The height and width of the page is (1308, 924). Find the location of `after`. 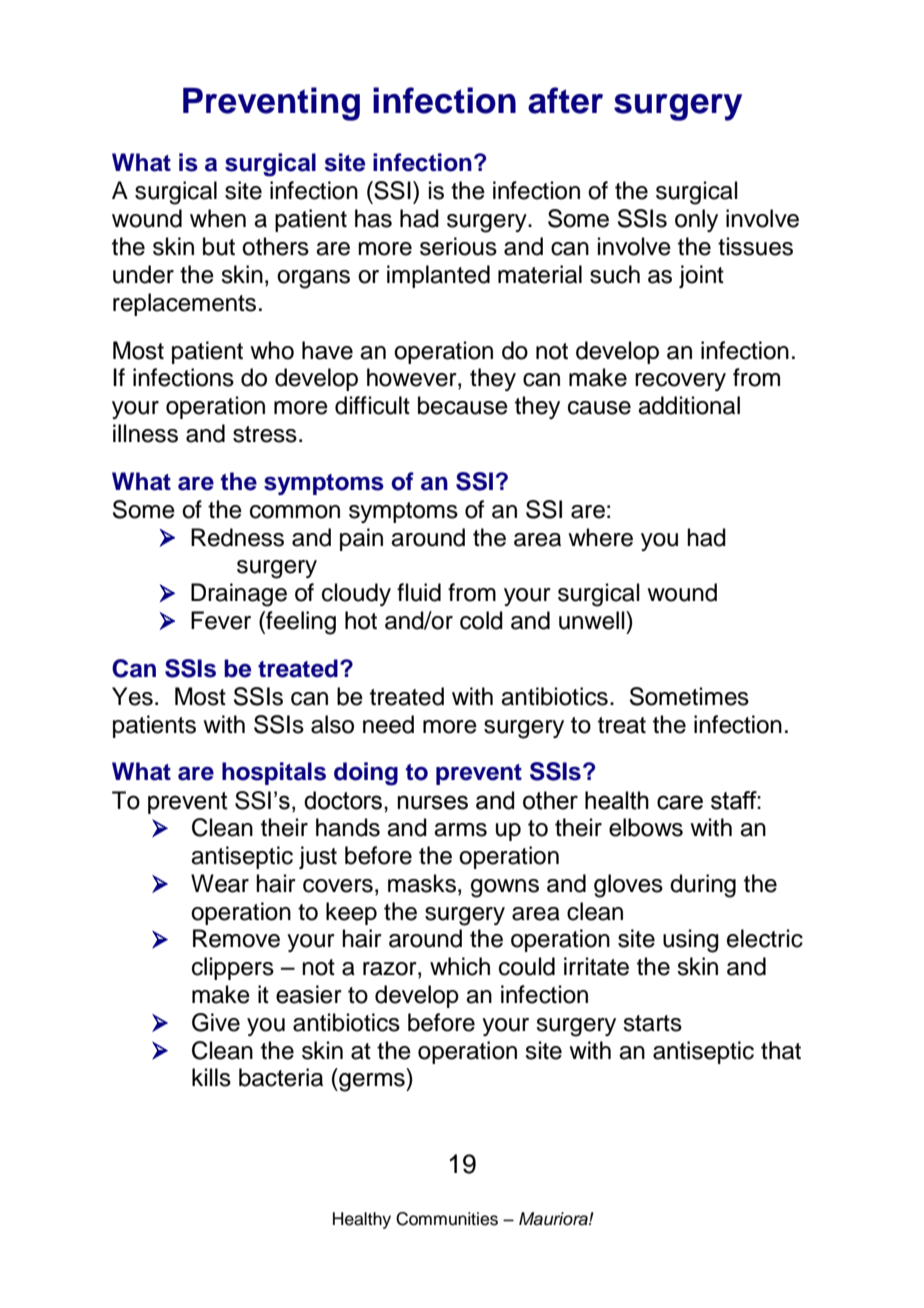

after is located at coordinates (565, 100).
